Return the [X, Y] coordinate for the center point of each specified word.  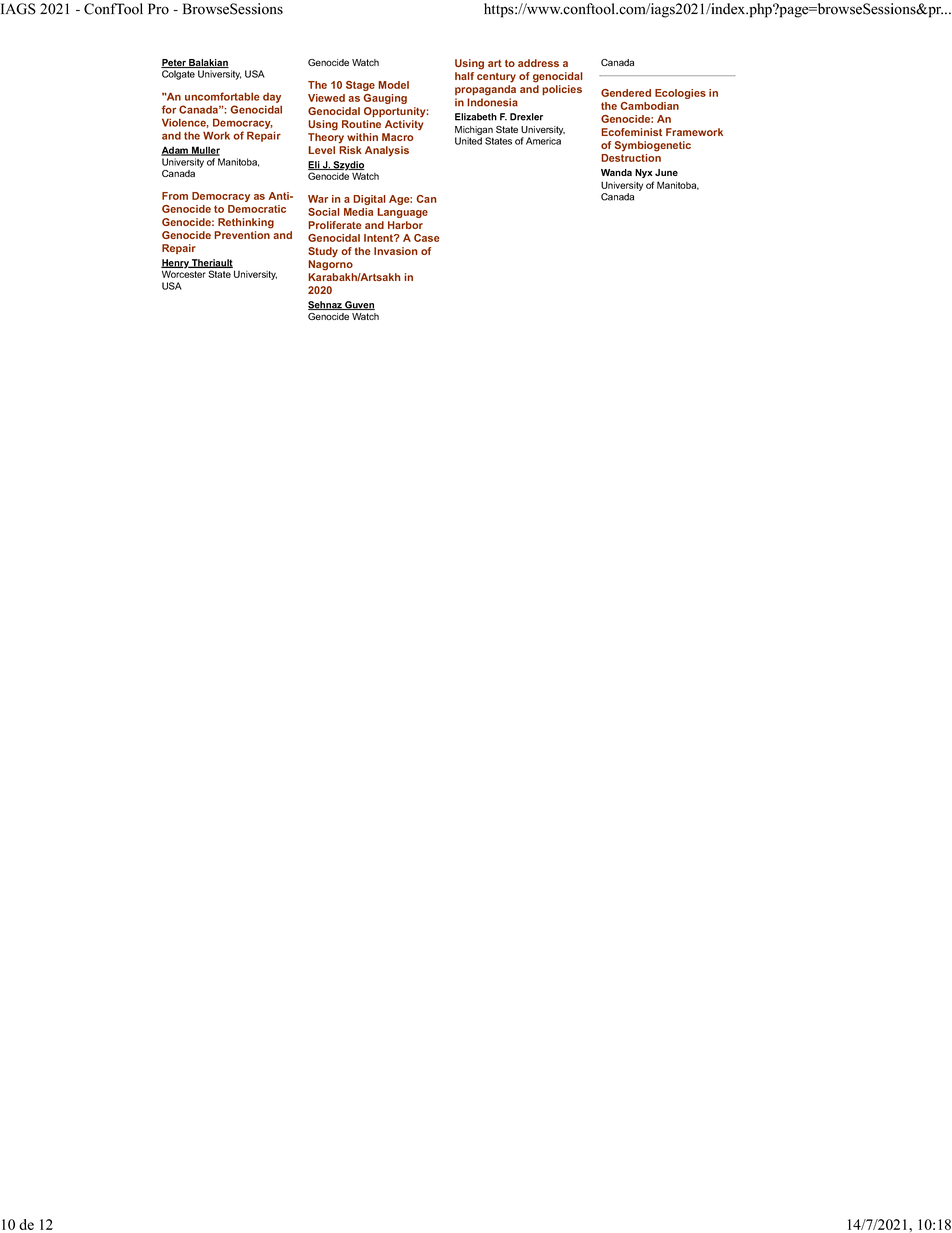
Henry [176, 265]
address [538, 63]
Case [427, 238]
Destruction [631, 158]
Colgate [178, 75]
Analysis [387, 151]
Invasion [395, 251]
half [464, 76]
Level [321, 150]
